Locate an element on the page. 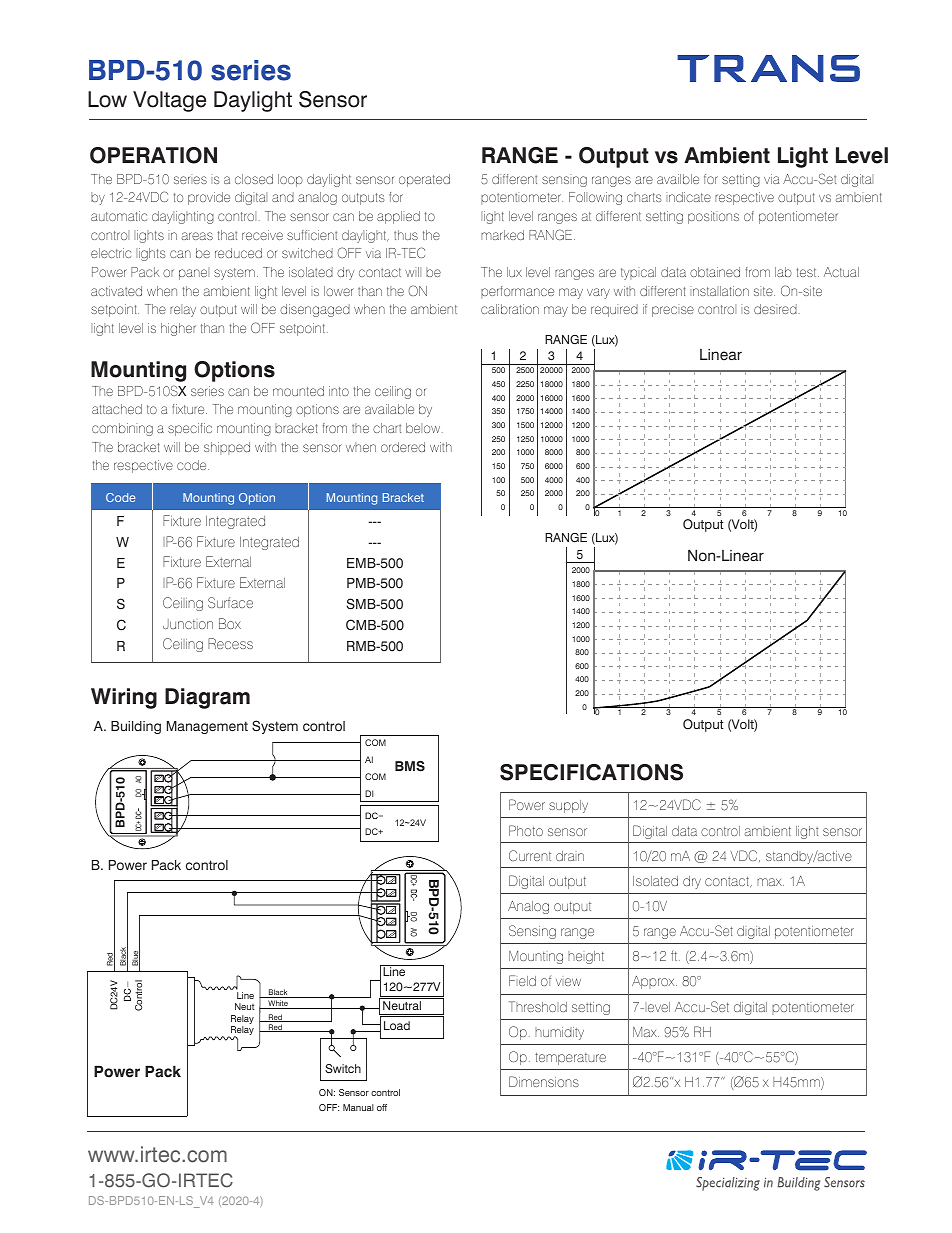  operated is located at coordinates (424, 180).
